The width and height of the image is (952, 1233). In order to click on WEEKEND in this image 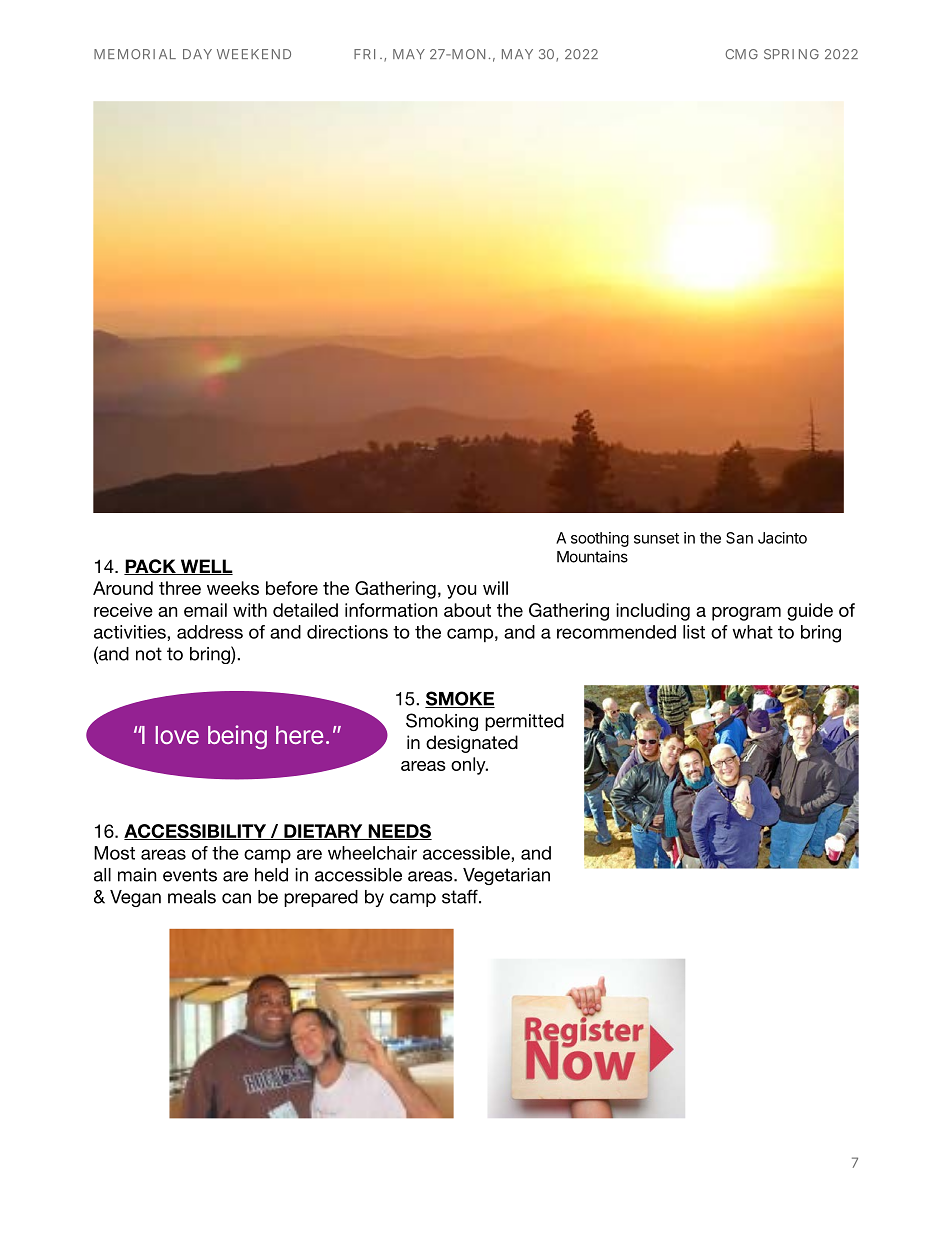, I will do `click(254, 54)`.
